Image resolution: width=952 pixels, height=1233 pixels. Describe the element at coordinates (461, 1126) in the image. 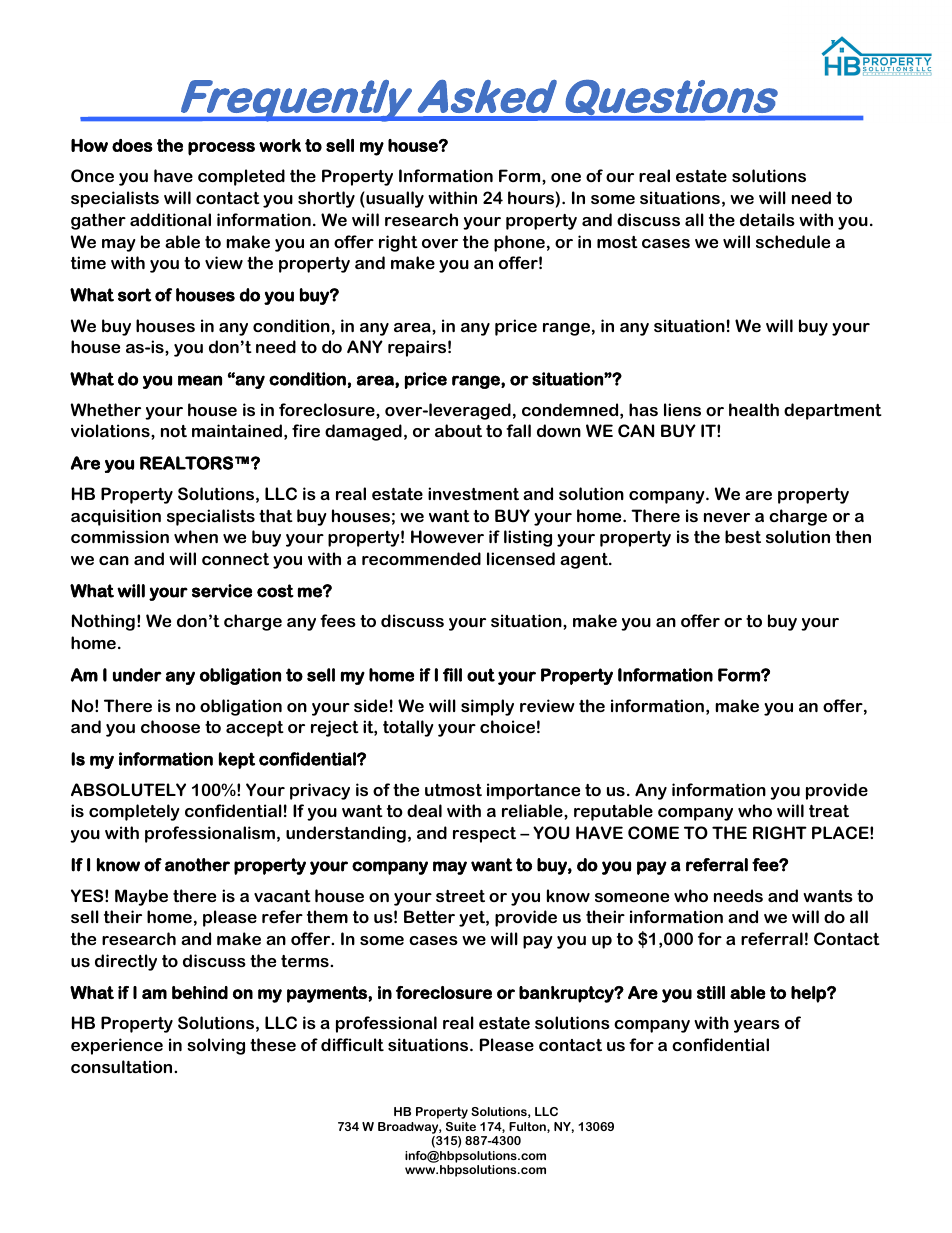

I see `Suite` at that location.
